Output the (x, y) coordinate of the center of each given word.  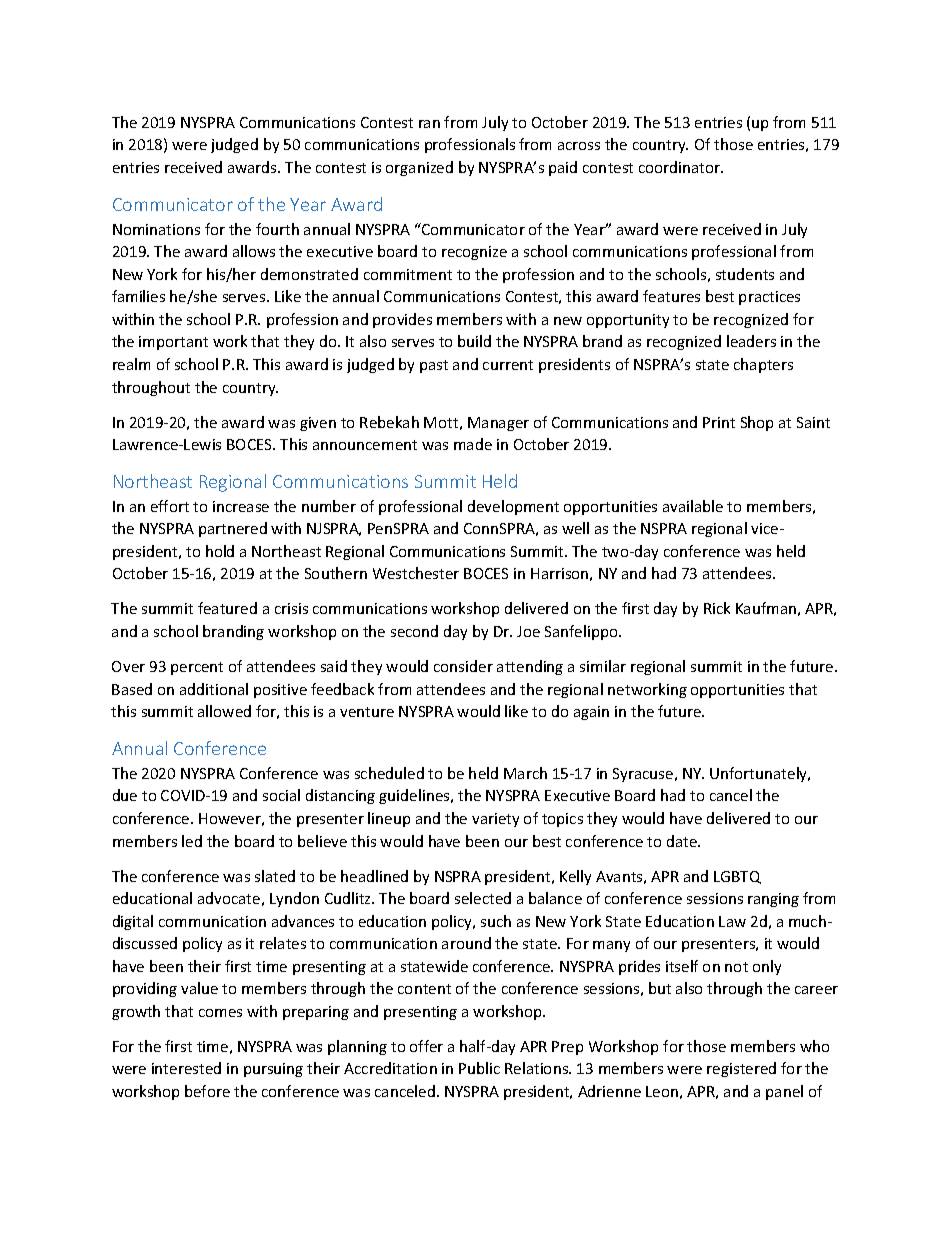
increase (241, 506)
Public (479, 1068)
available (693, 506)
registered (741, 1069)
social (281, 795)
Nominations (156, 229)
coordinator (681, 167)
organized (419, 168)
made (473, 444)
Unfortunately (760, 774)
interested (186, 1068)
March (525, 773)
